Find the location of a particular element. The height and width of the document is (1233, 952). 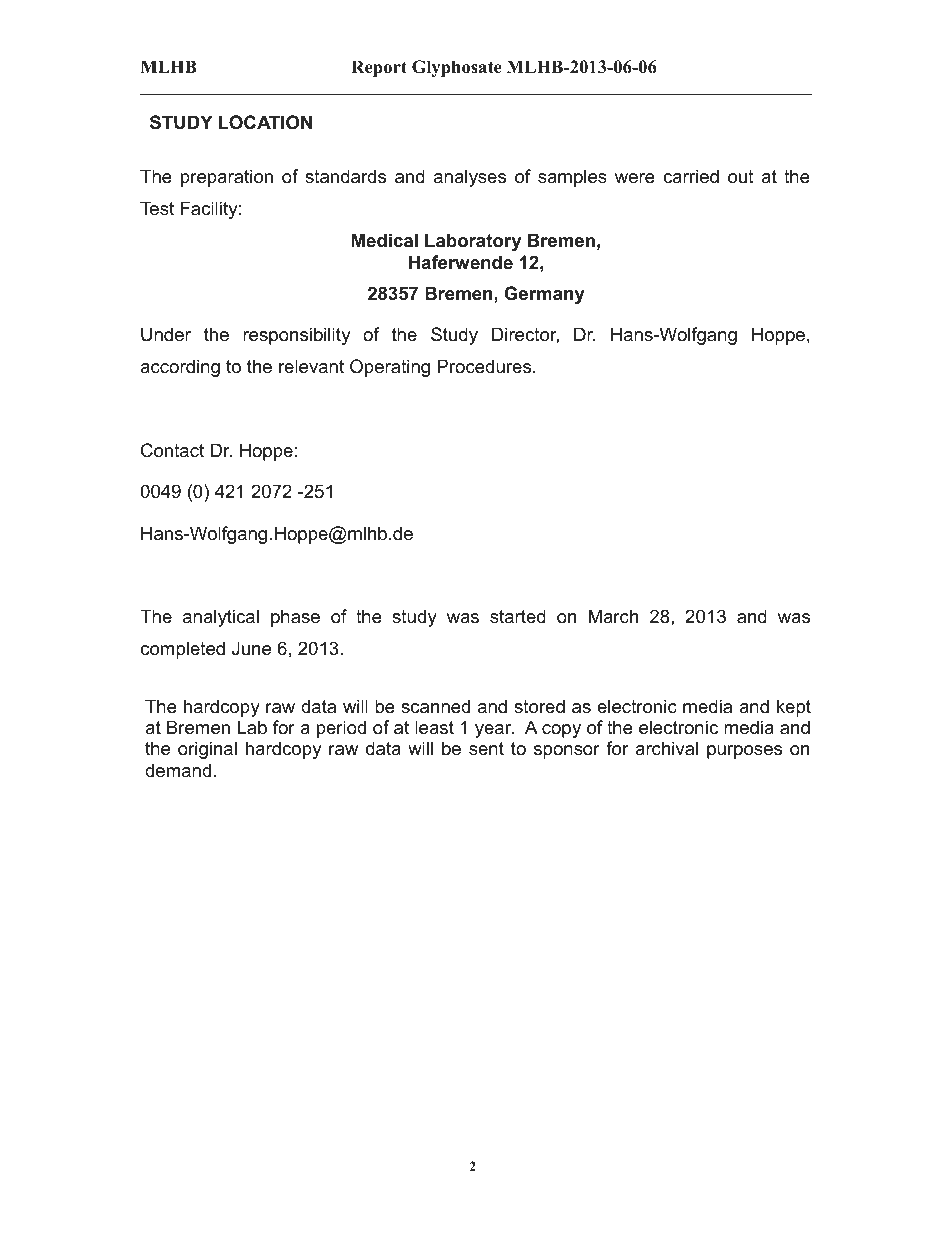

started is located at coordinates (518, 616).
